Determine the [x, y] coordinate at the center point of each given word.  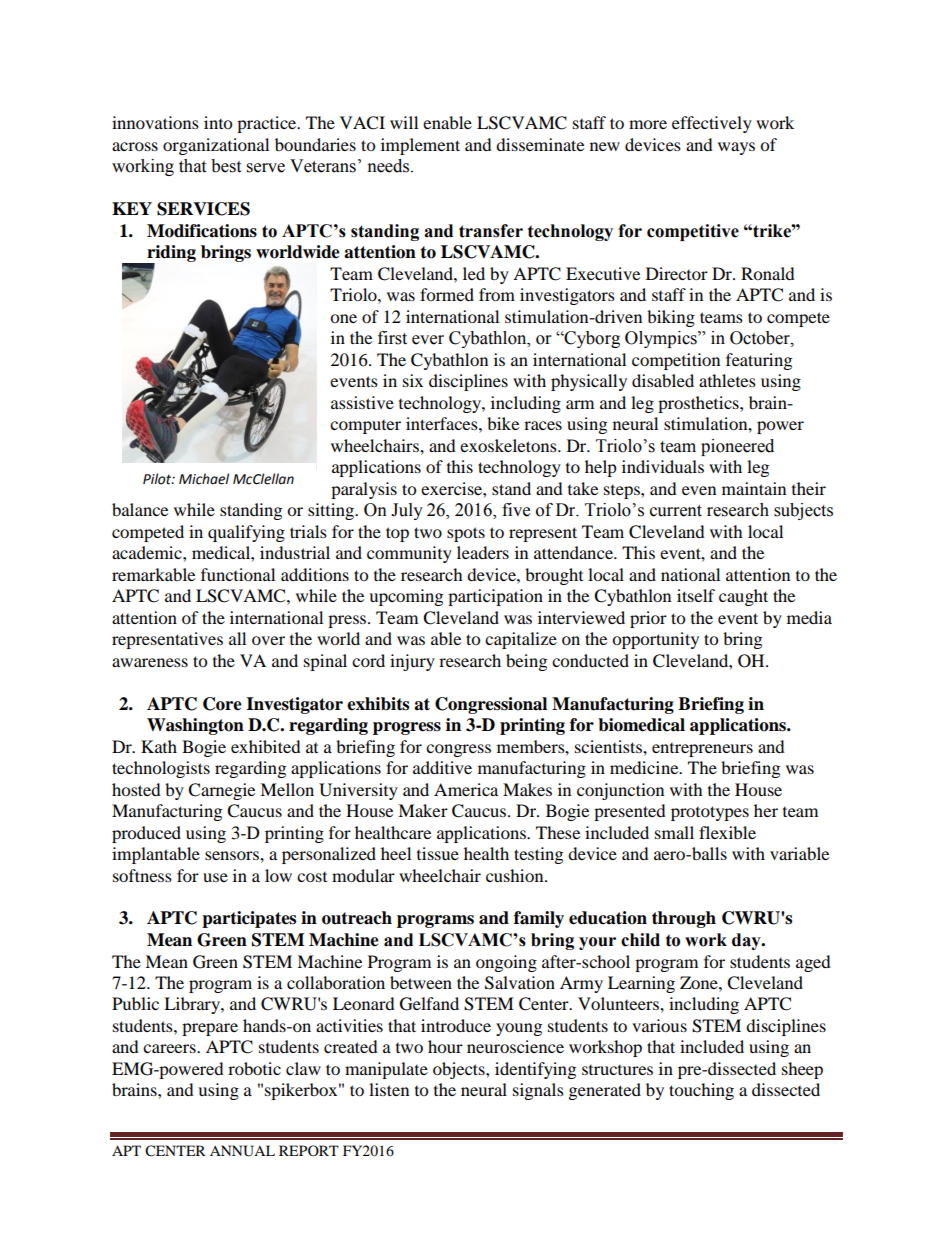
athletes [727, 380]
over [268, 640]
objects [460, 1070]
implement [420, 146]
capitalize [521, 640]
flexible [727, 832]
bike [503, 423]
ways [736, 148]
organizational [216, 146]
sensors [233, 855]
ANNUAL [242, 1151]
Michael [204, 479]
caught [743, 597]
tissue [438, 853]
